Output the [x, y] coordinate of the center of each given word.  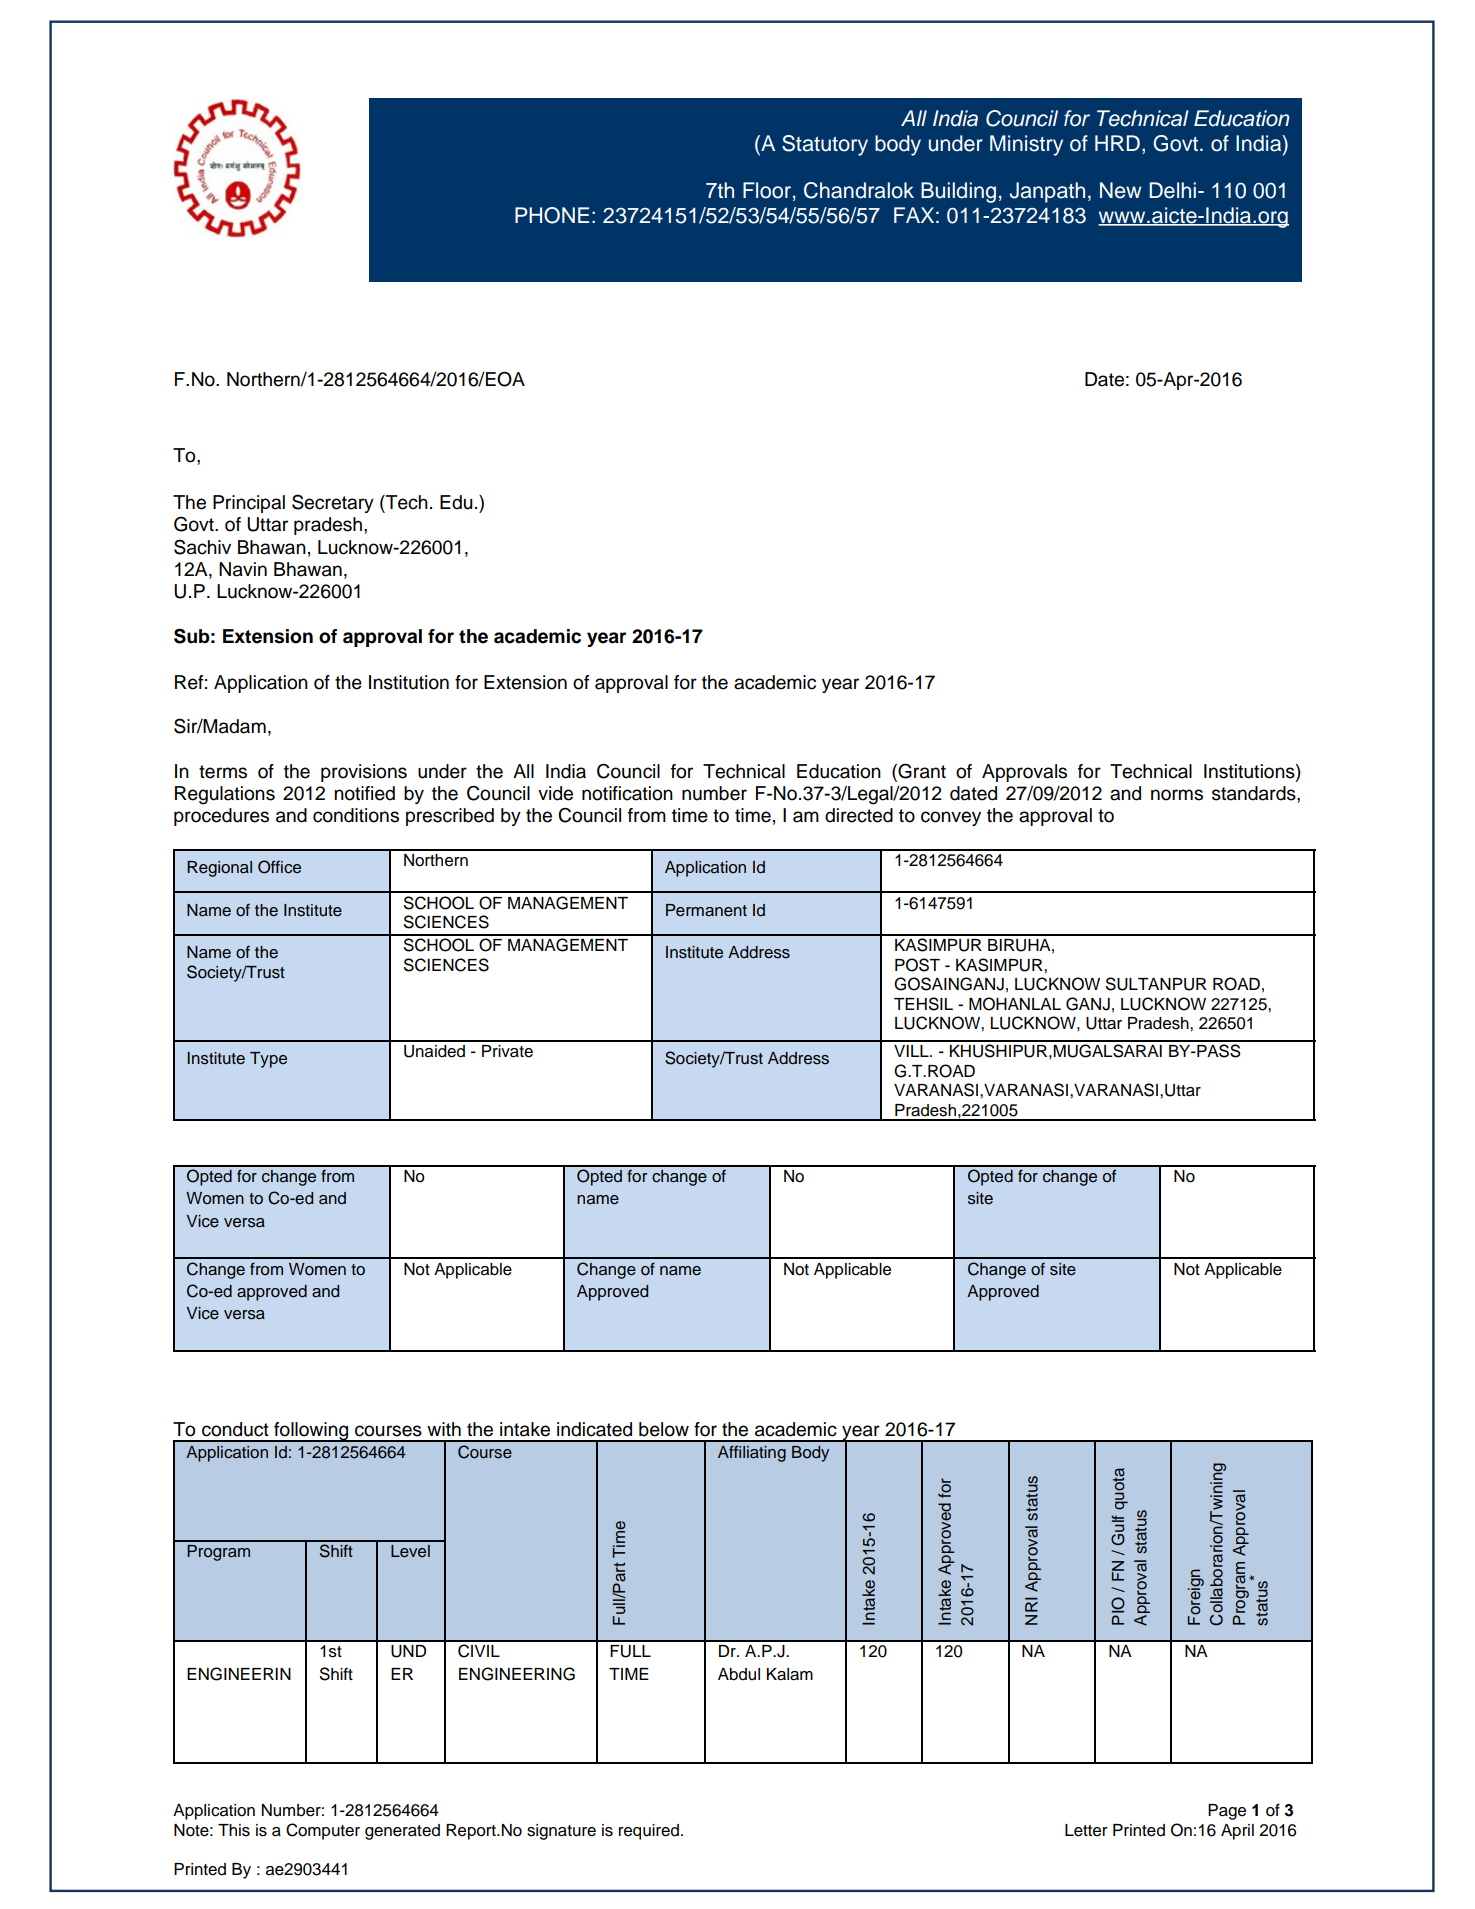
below [664, 1429]
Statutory [825, 145]
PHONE [552, 215]
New [1121, 190]
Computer [323, 1831]
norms [1177, 795]
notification [627, 793]
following [311, 1432]
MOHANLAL [1015, 1004]
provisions [364, 773]
